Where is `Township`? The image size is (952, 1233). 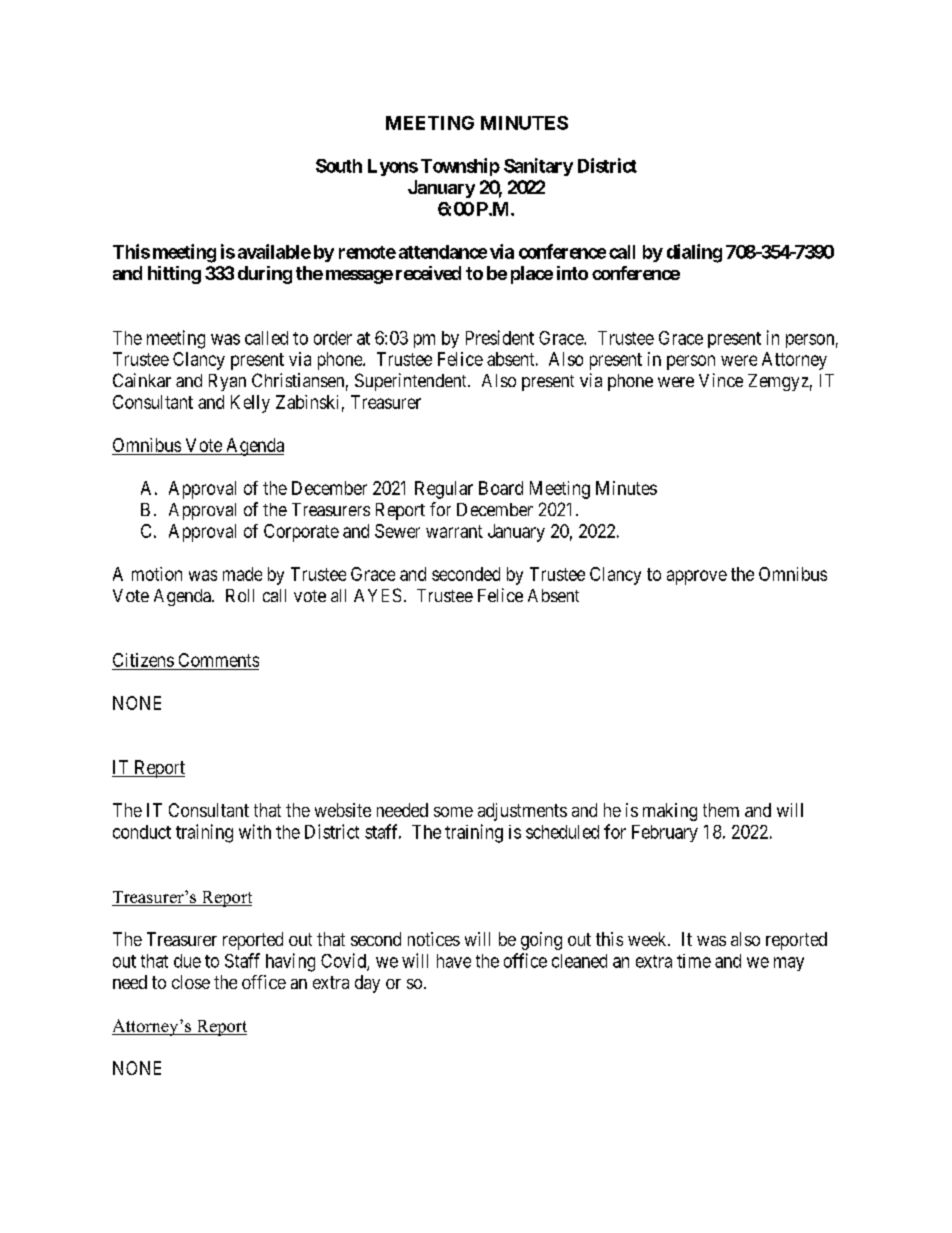 Township is located at coordinates (460, 167).
